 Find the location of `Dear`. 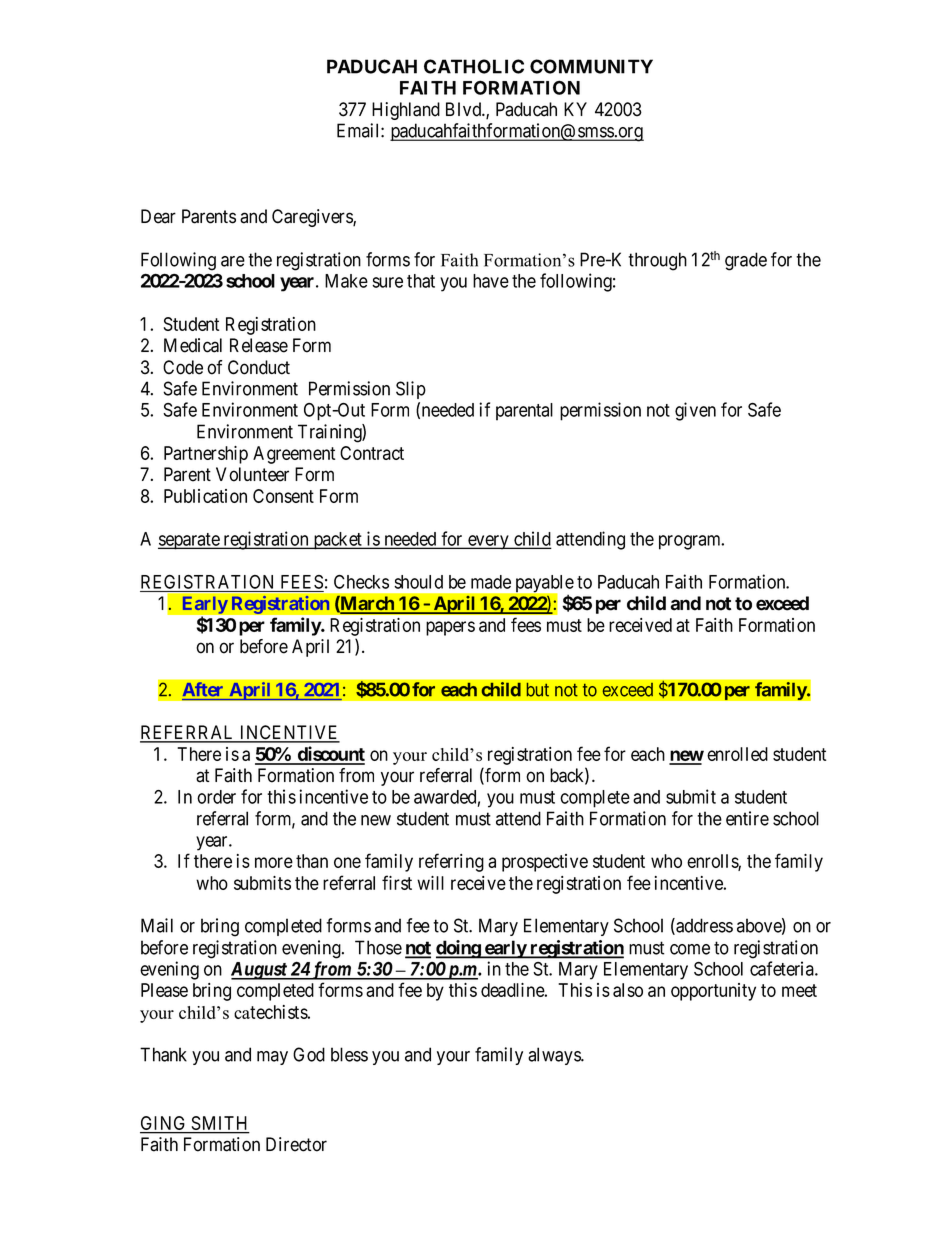

Dear is located at coordinates (158, 216).
